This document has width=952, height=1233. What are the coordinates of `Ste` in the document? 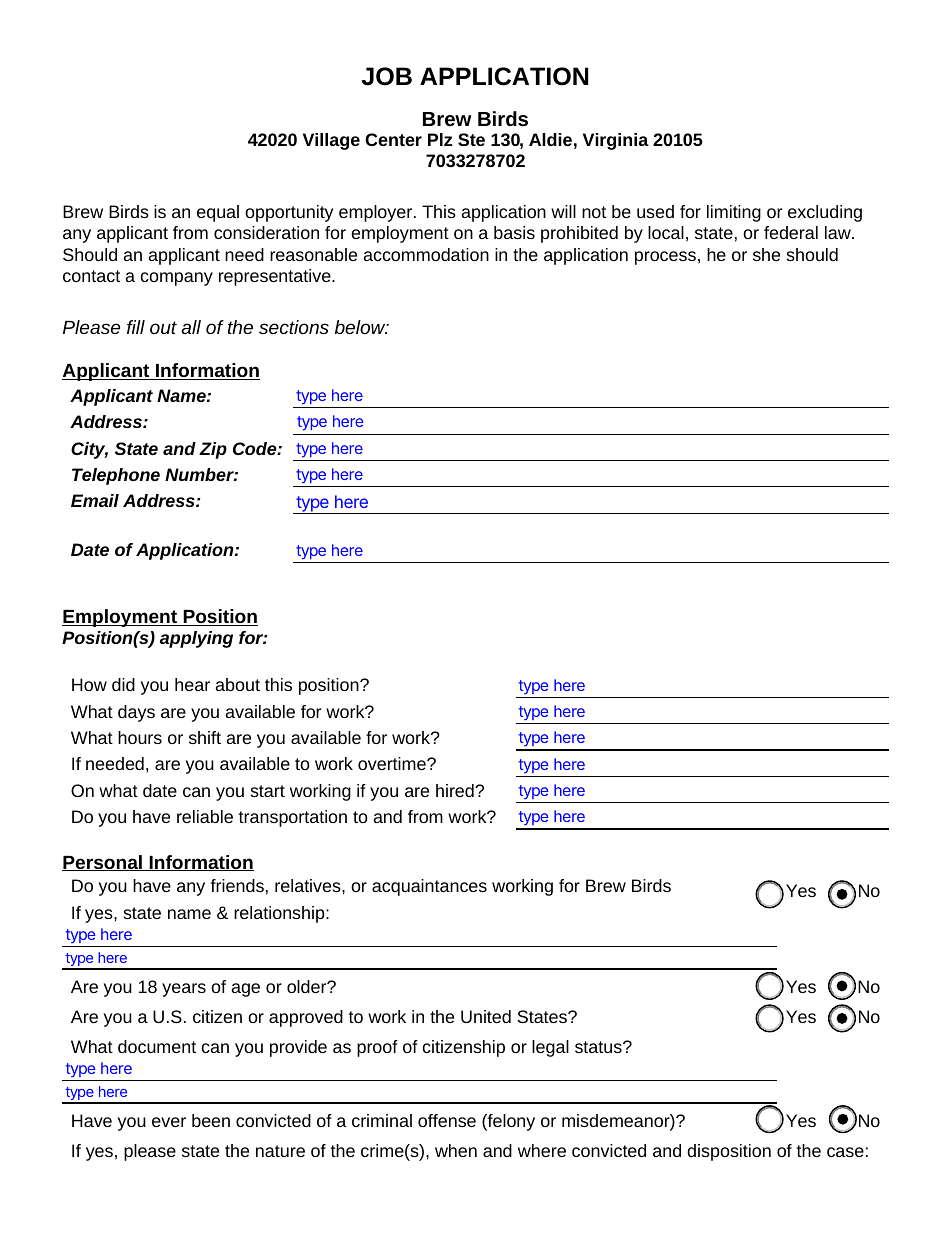 It's located at (471, 139).
